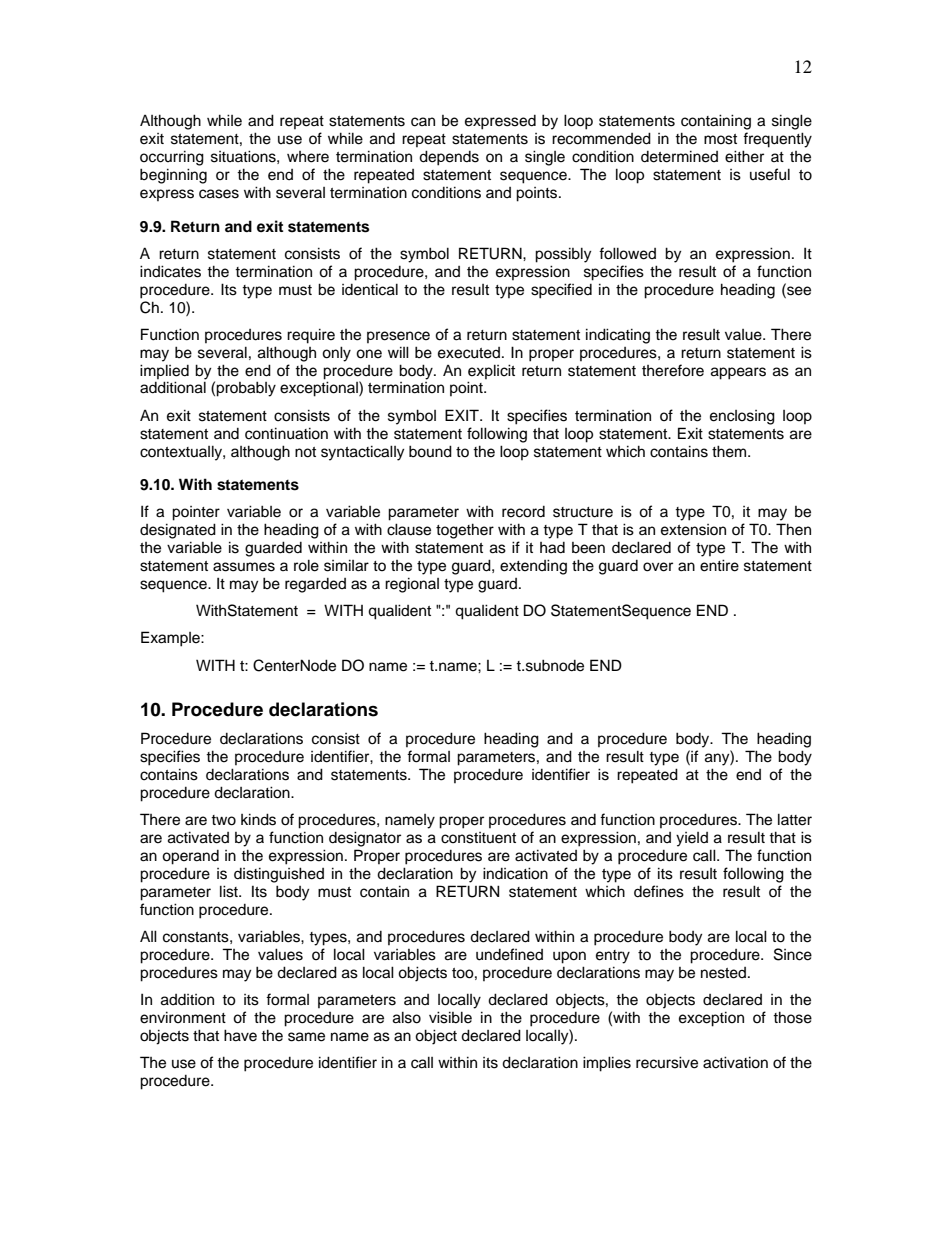  I want to click on assumes, so click(244, 567).
